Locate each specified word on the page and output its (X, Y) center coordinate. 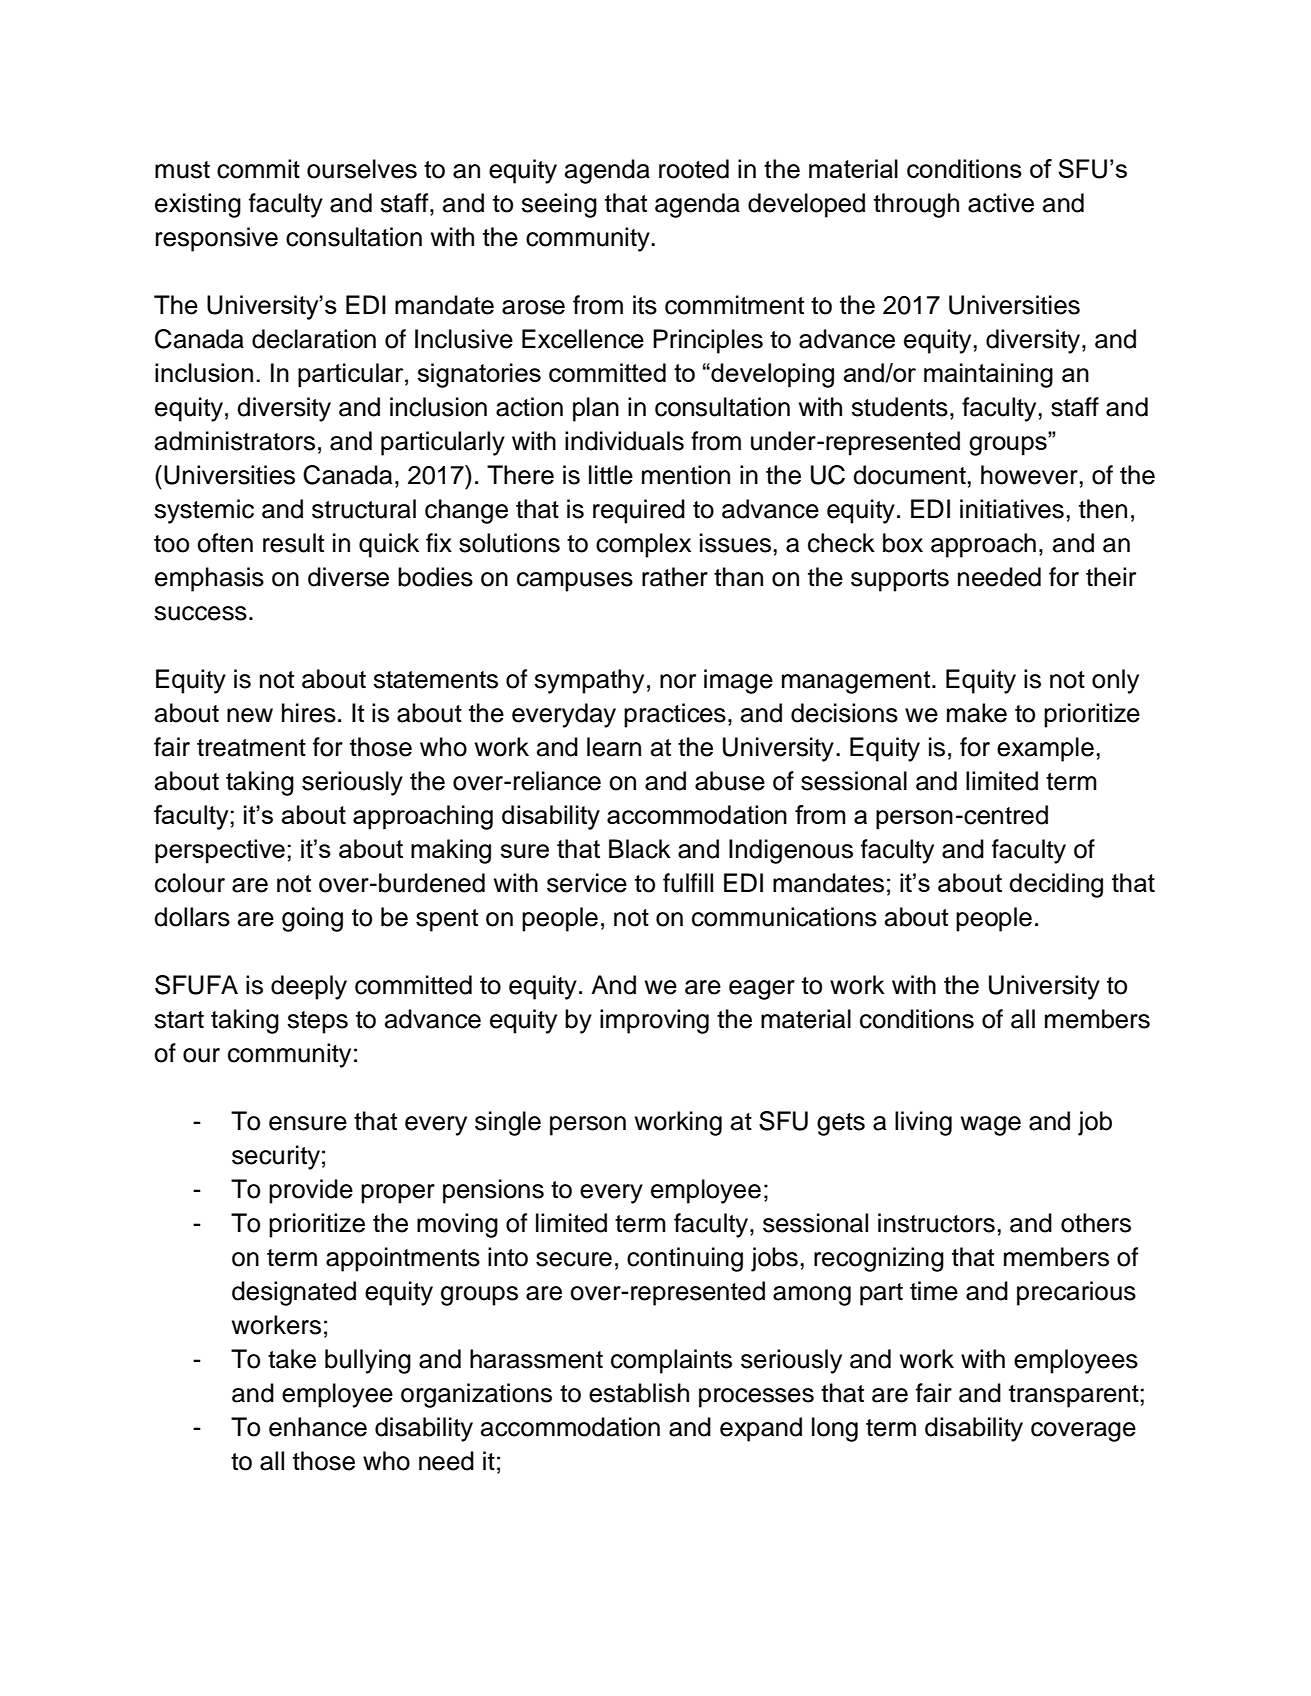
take (292, 1359)
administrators (235, 441)
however (1029, 475)
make (977, 713)
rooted (694, 169)
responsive (217, 239)
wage (991, 1126)
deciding (1056, 885)
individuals (624, 441)
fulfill (688, 883)
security (276, 1157)
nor (678, 681)
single (508, 1123)
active (1001, 203)
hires (309, 713)
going (312, 919)
